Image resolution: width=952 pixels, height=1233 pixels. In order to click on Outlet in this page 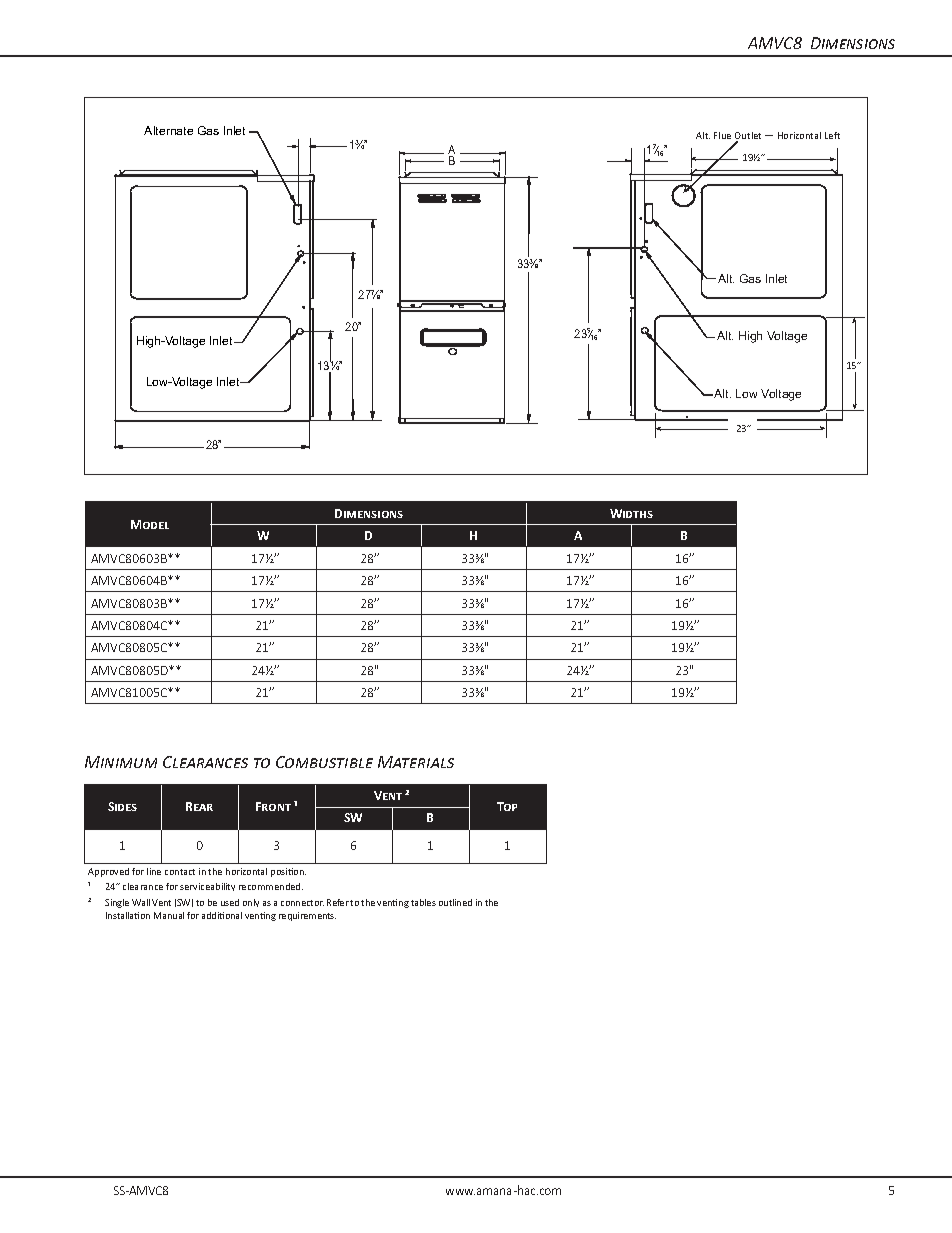, I will do `click(748, 137)`.
